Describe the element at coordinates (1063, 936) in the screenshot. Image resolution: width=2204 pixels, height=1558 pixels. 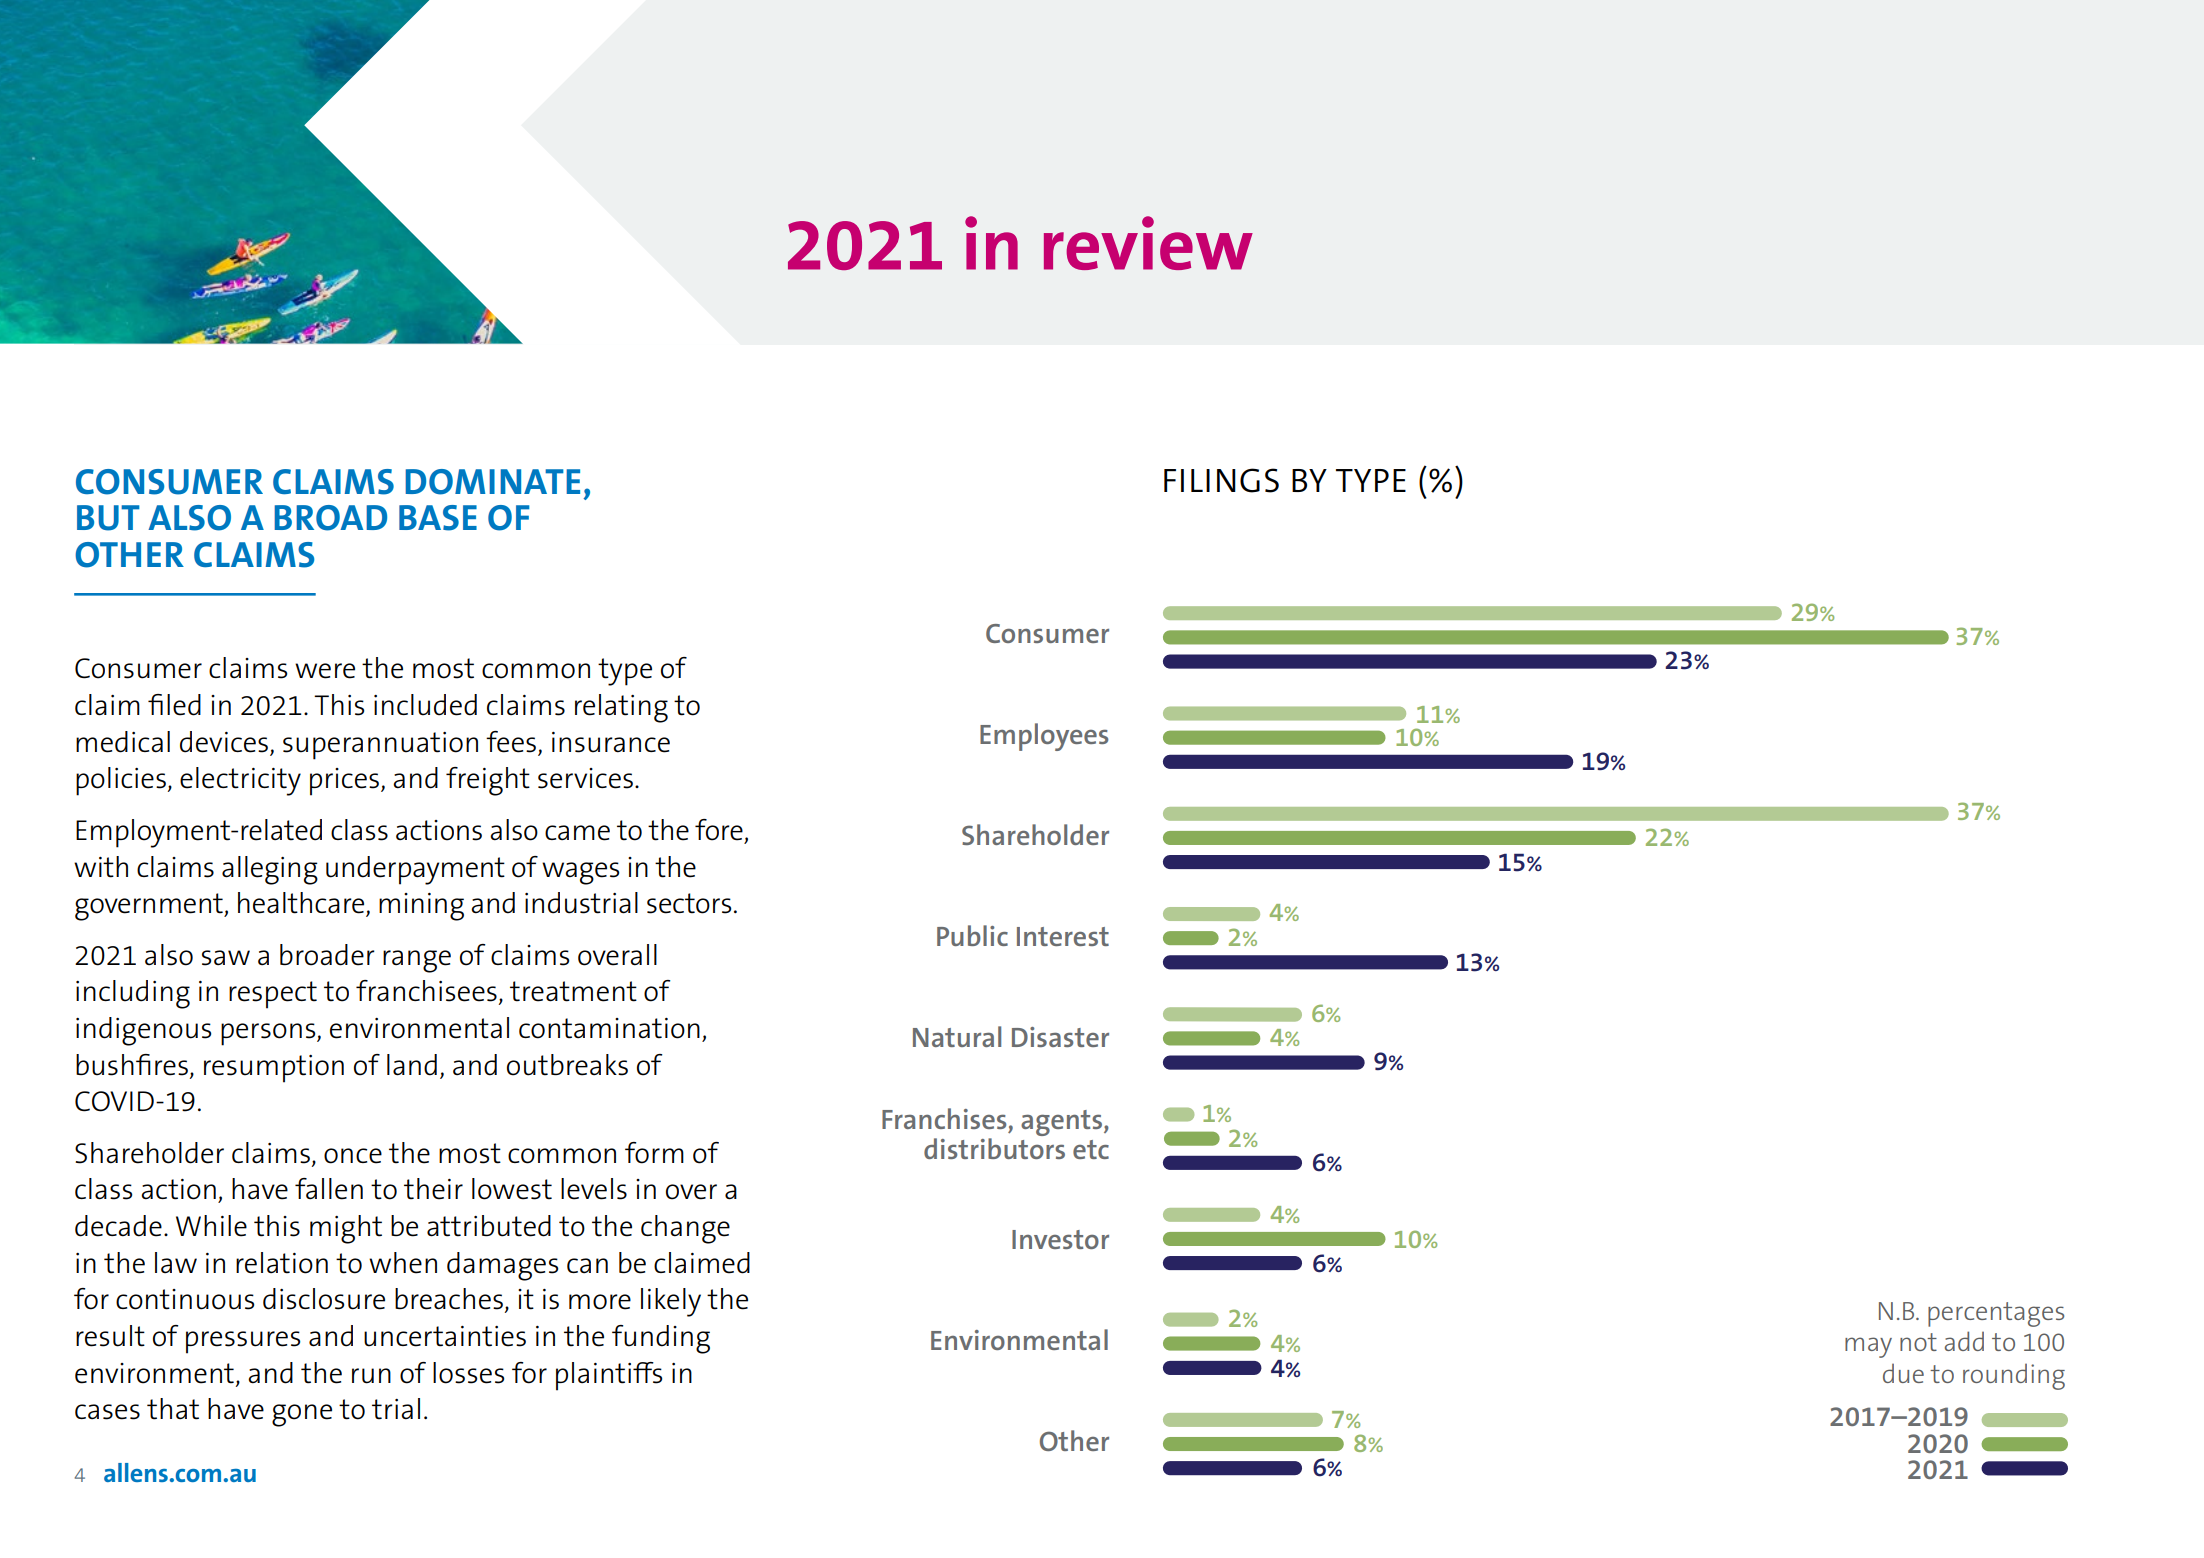
I see `Interest` at that location.
